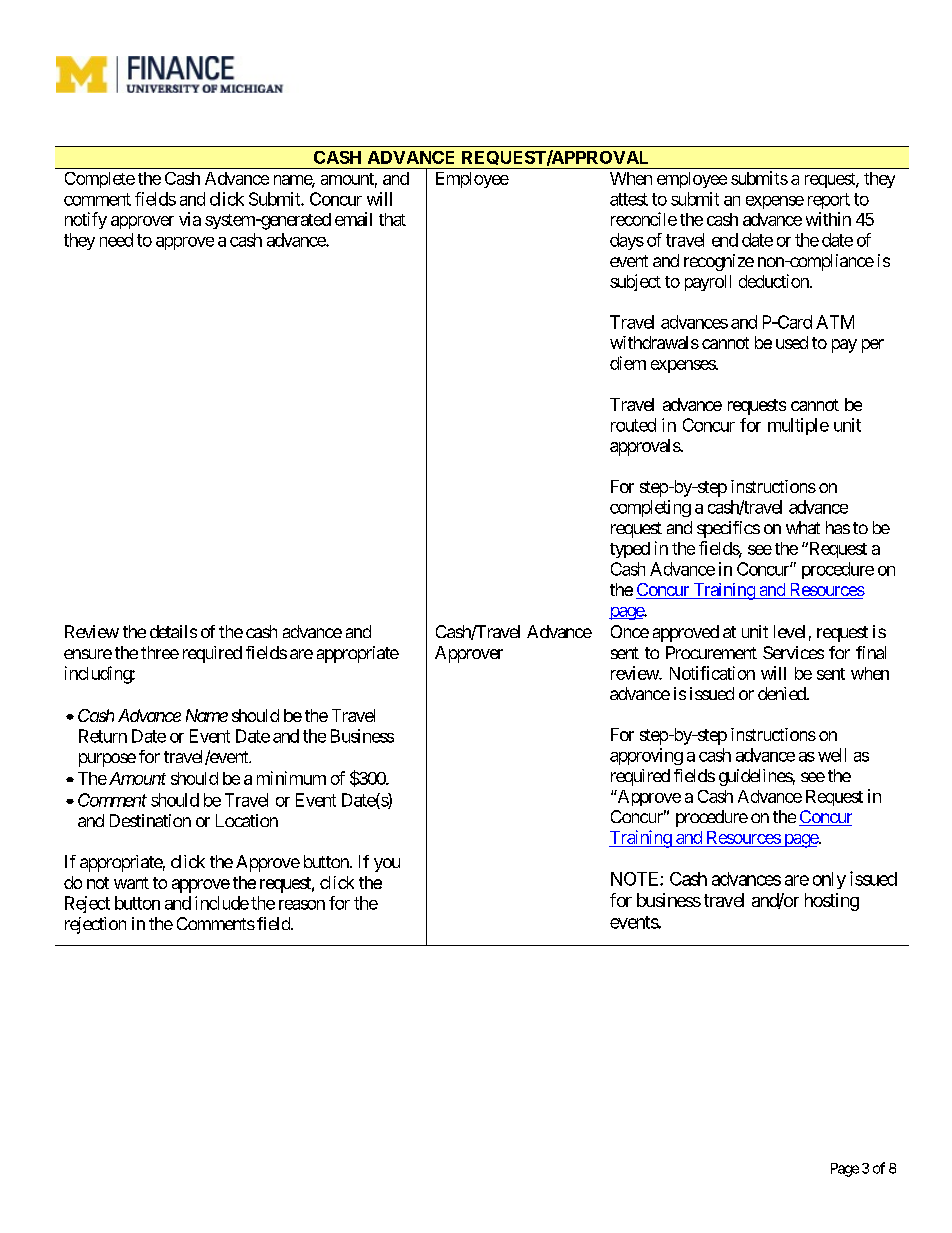  What do you see at coordinates (782, 693) in the document?
I see `denied` at bounding box center [782, 693].
